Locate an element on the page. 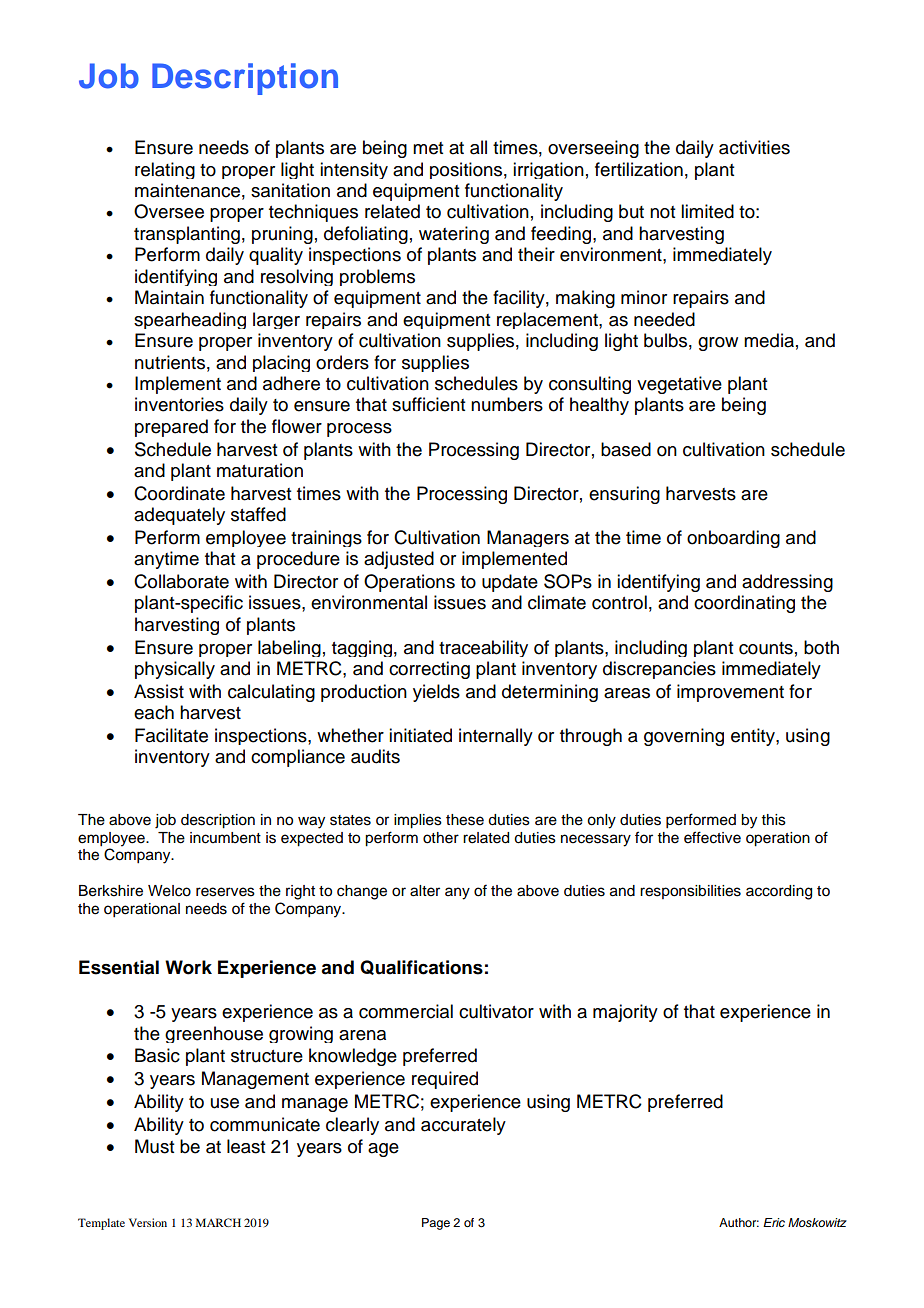 The image size is (924, 1308). cultivator is located at coordinates (496, 1011).
